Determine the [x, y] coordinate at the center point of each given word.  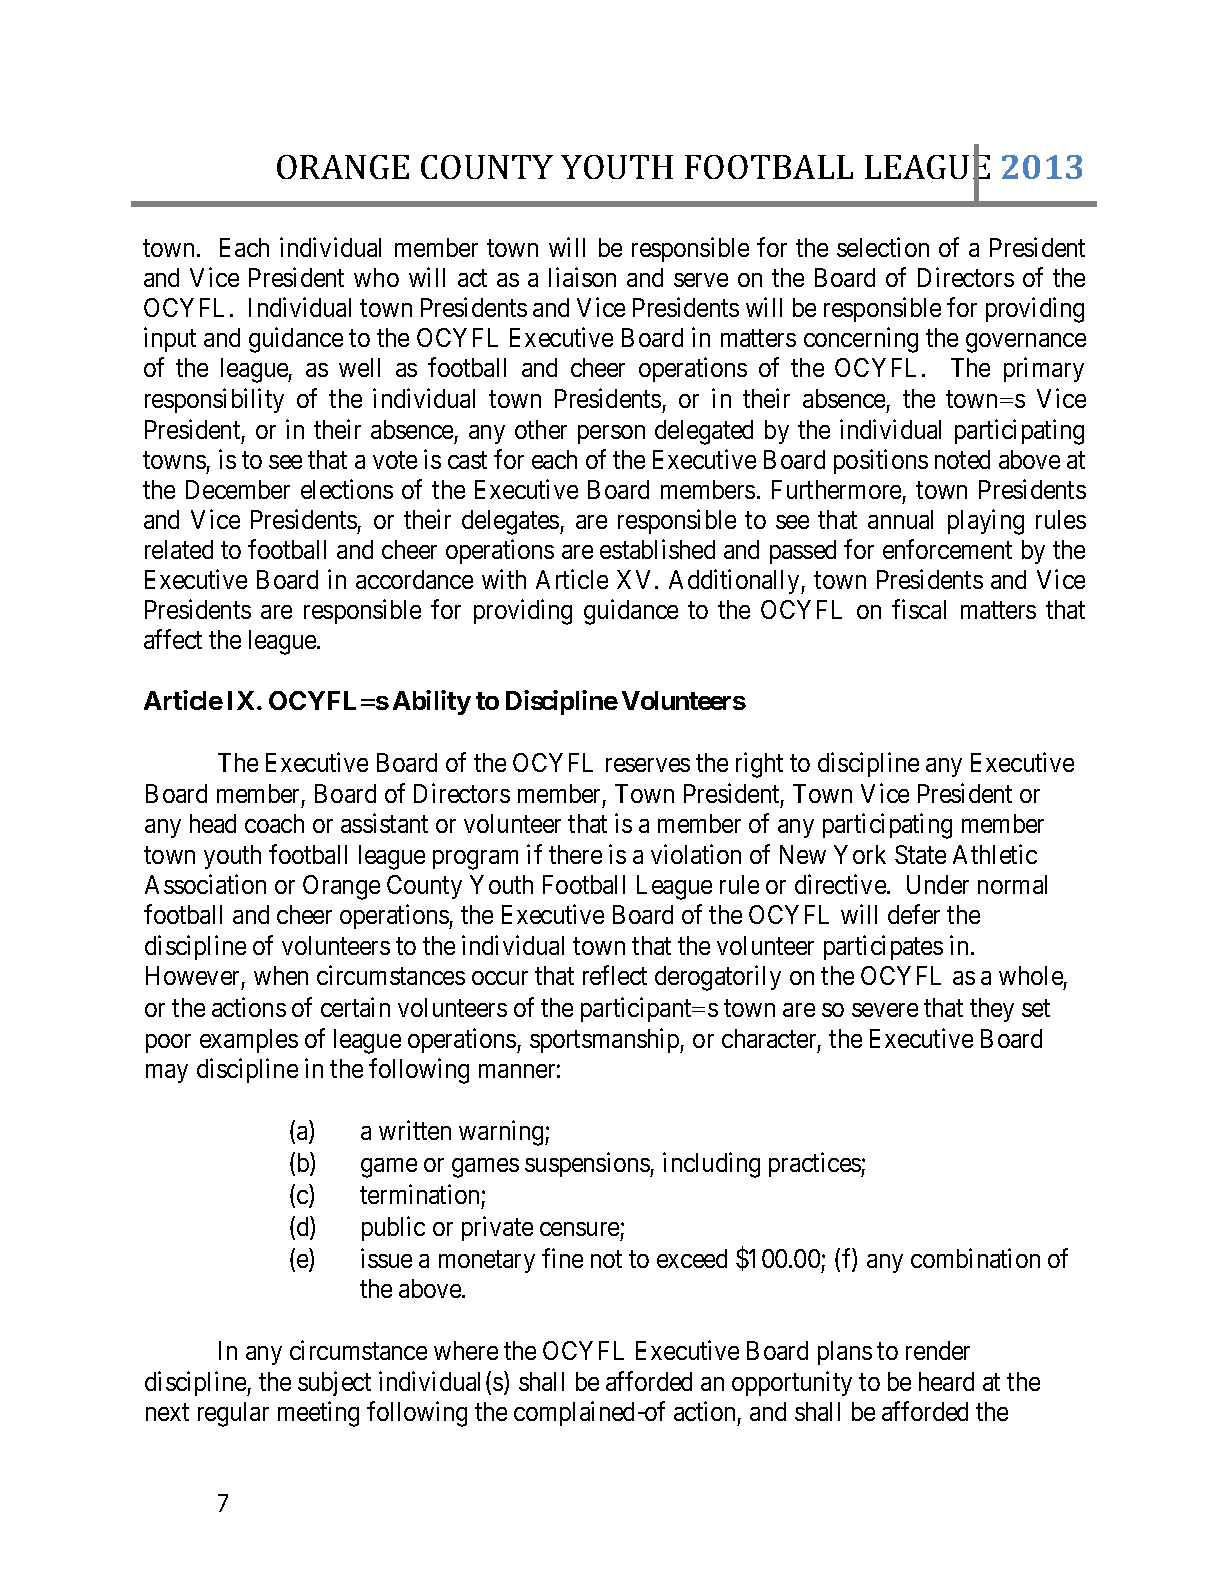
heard [946, 1381]
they [992, 1010]
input [170, 339]
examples [249, 1041]
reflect [615, 975]
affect [173, 639]
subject [334, 1383]
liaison [582, 277]
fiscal [919, 609]
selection [883, 247]
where [466, 1350]
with [504, 579]
